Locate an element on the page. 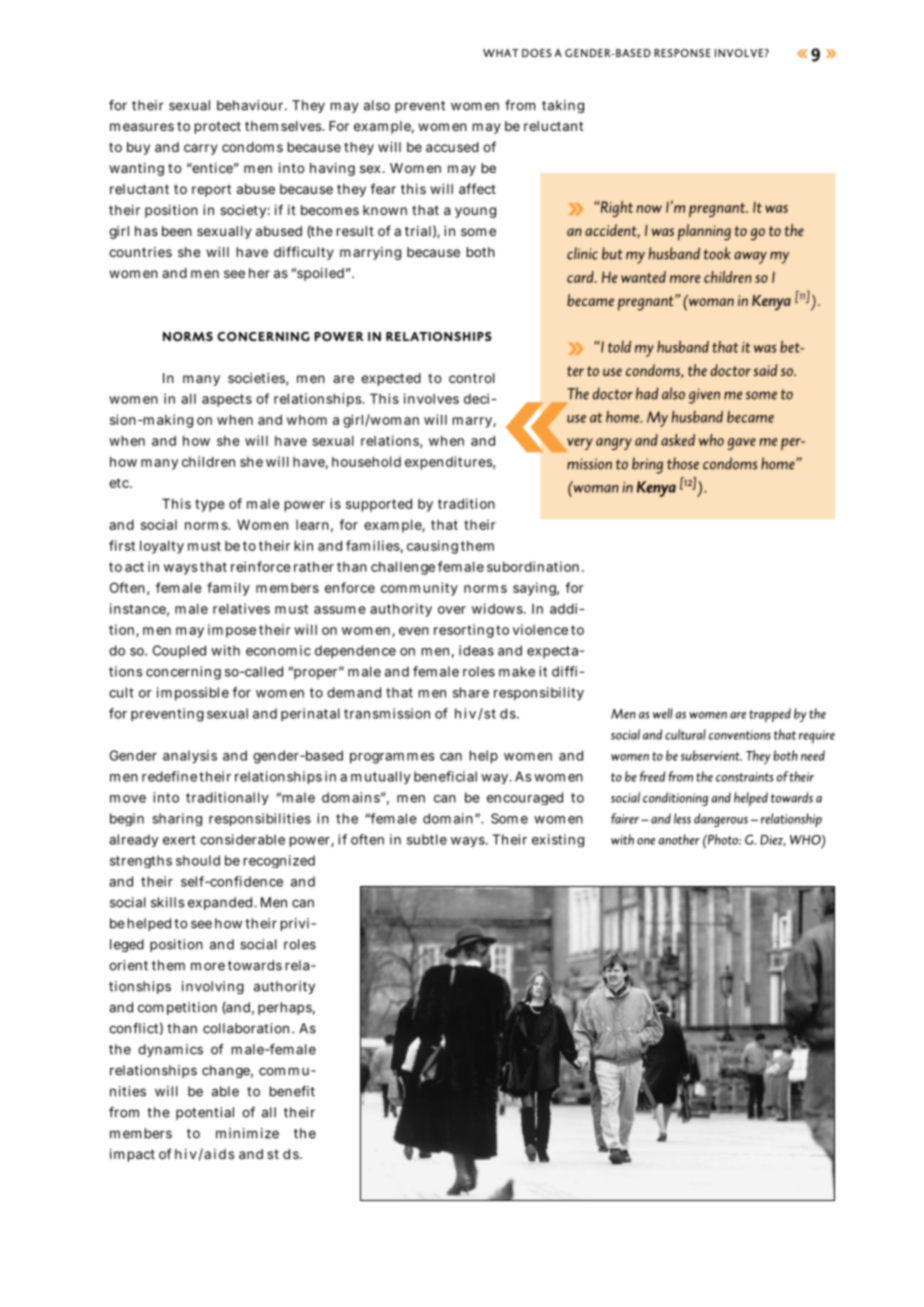 The width and height of the document is (924, 1307). young is located at coordinates (475, 212).
